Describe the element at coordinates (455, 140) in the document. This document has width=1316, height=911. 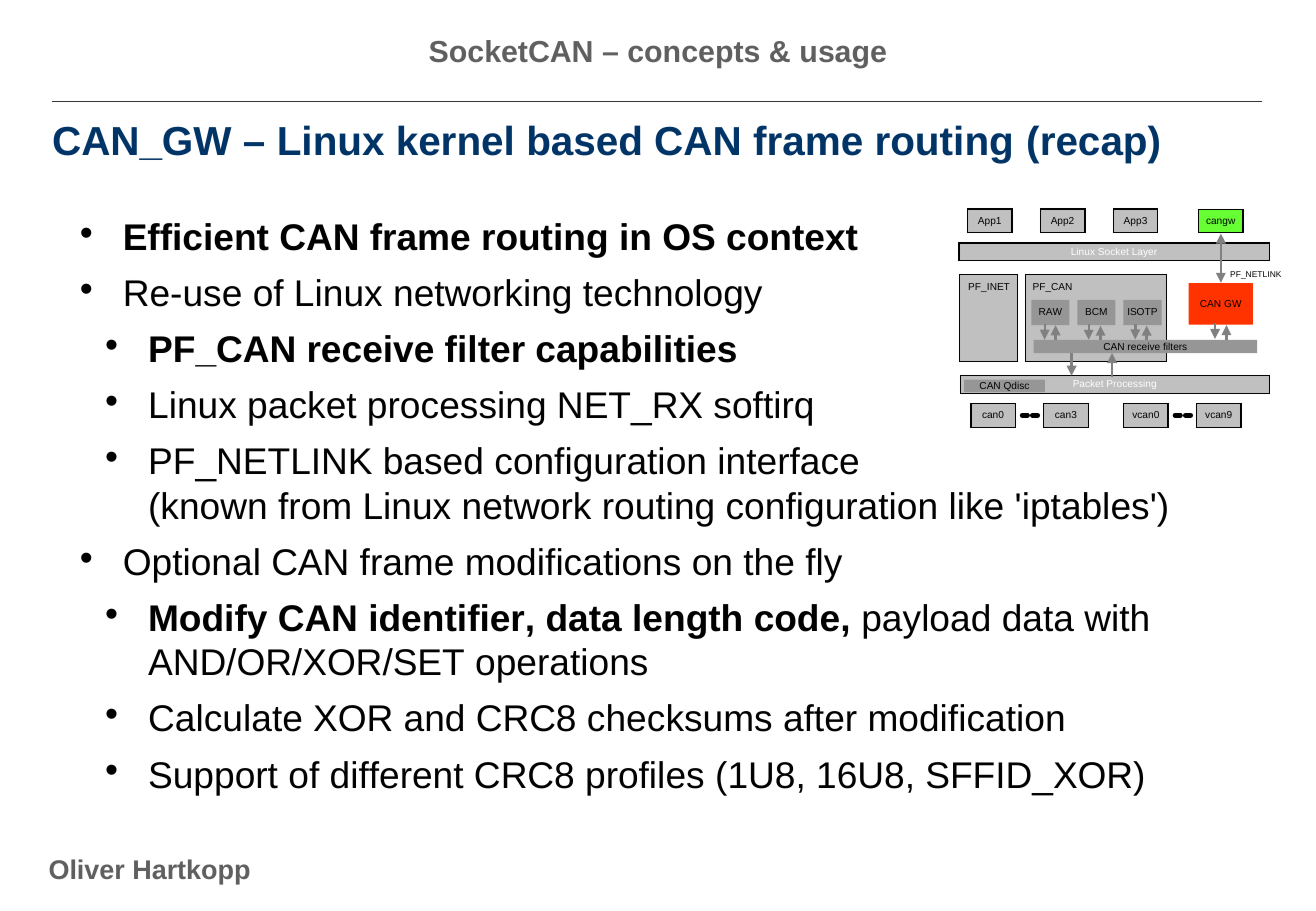
I see `kernel` at that location.
